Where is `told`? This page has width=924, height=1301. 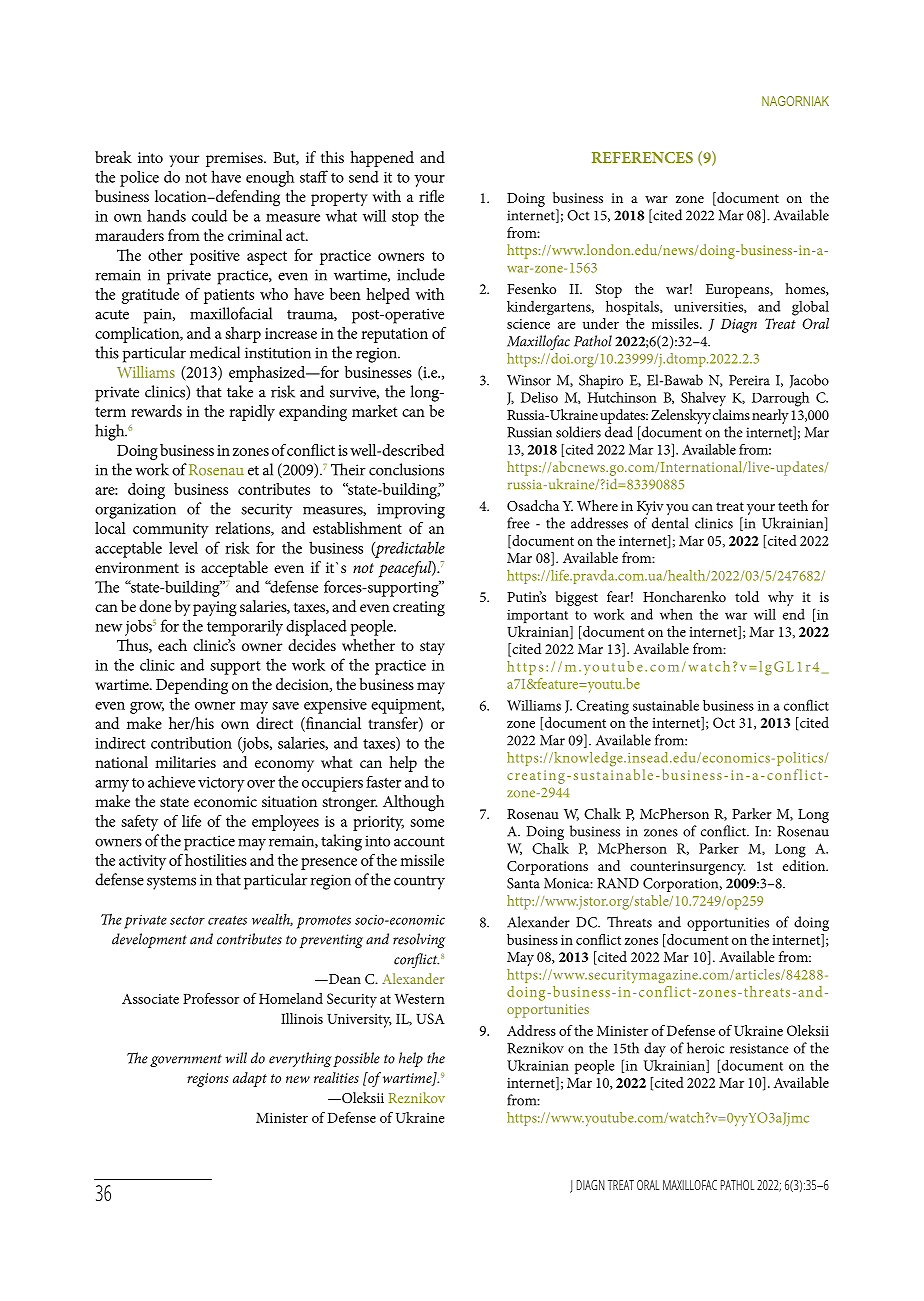 told is located at coordinates (747, 596).
